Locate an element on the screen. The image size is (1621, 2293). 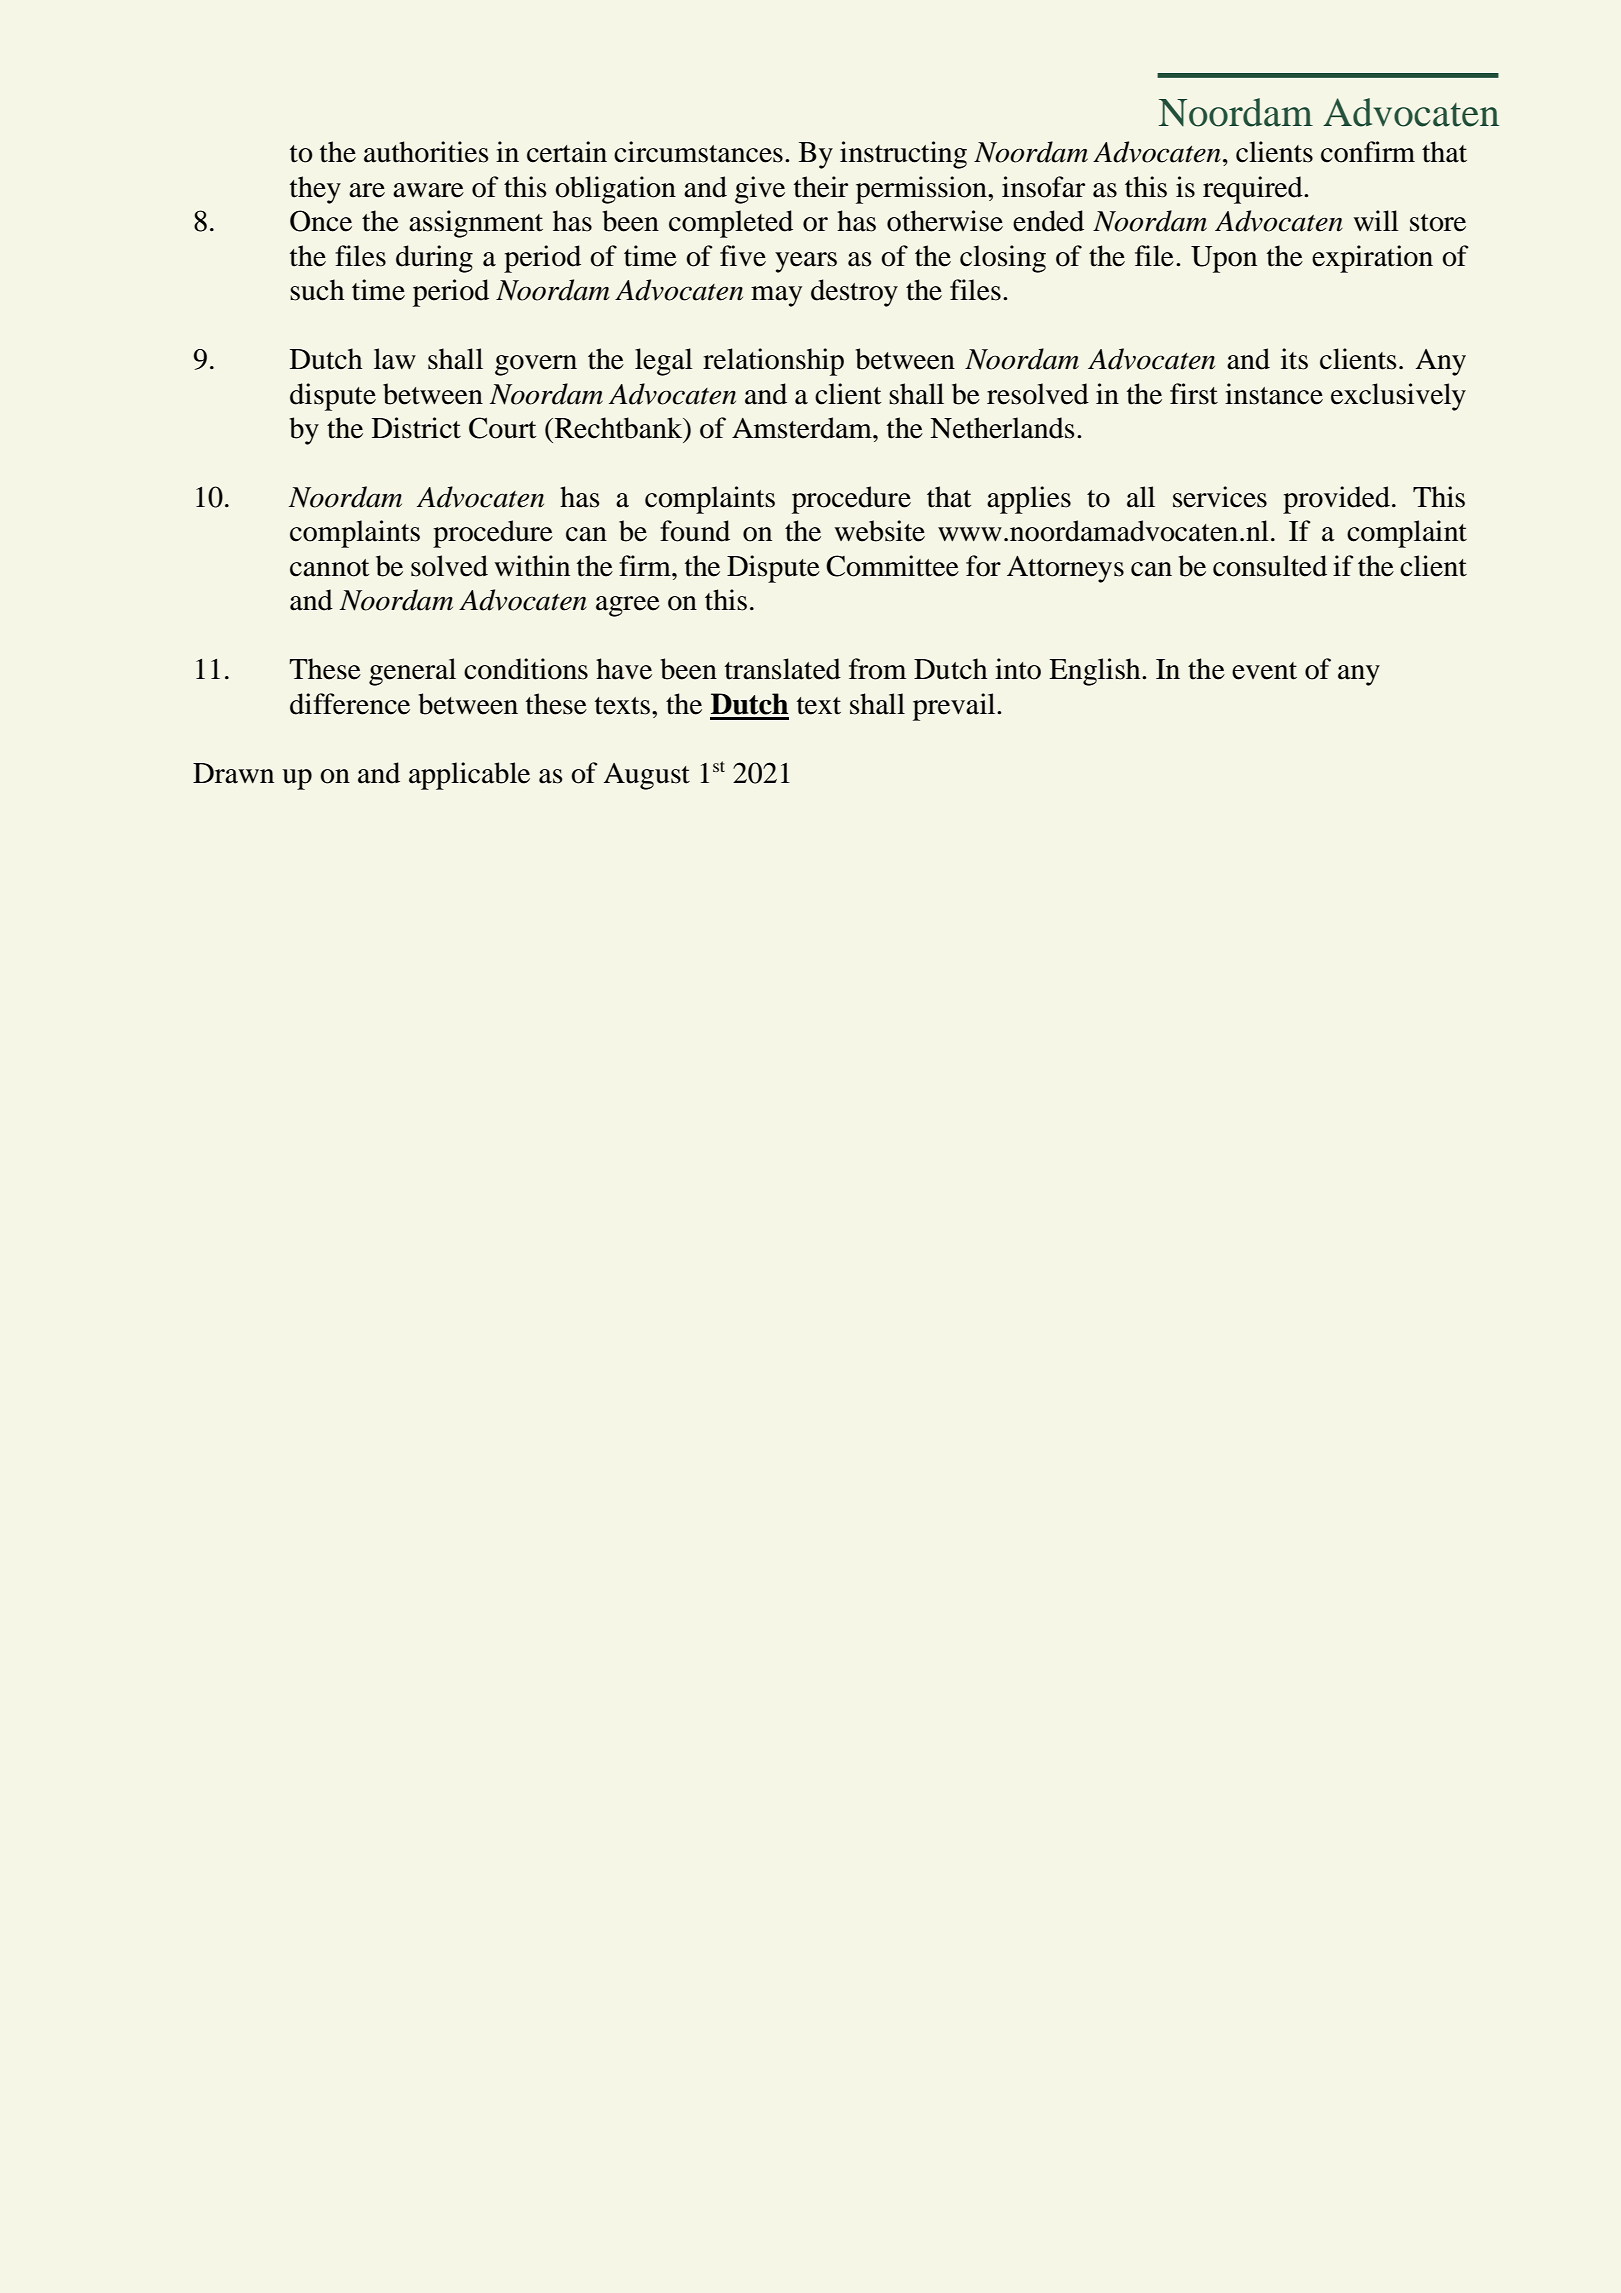
provided is located at coordinates (1336, 500).
